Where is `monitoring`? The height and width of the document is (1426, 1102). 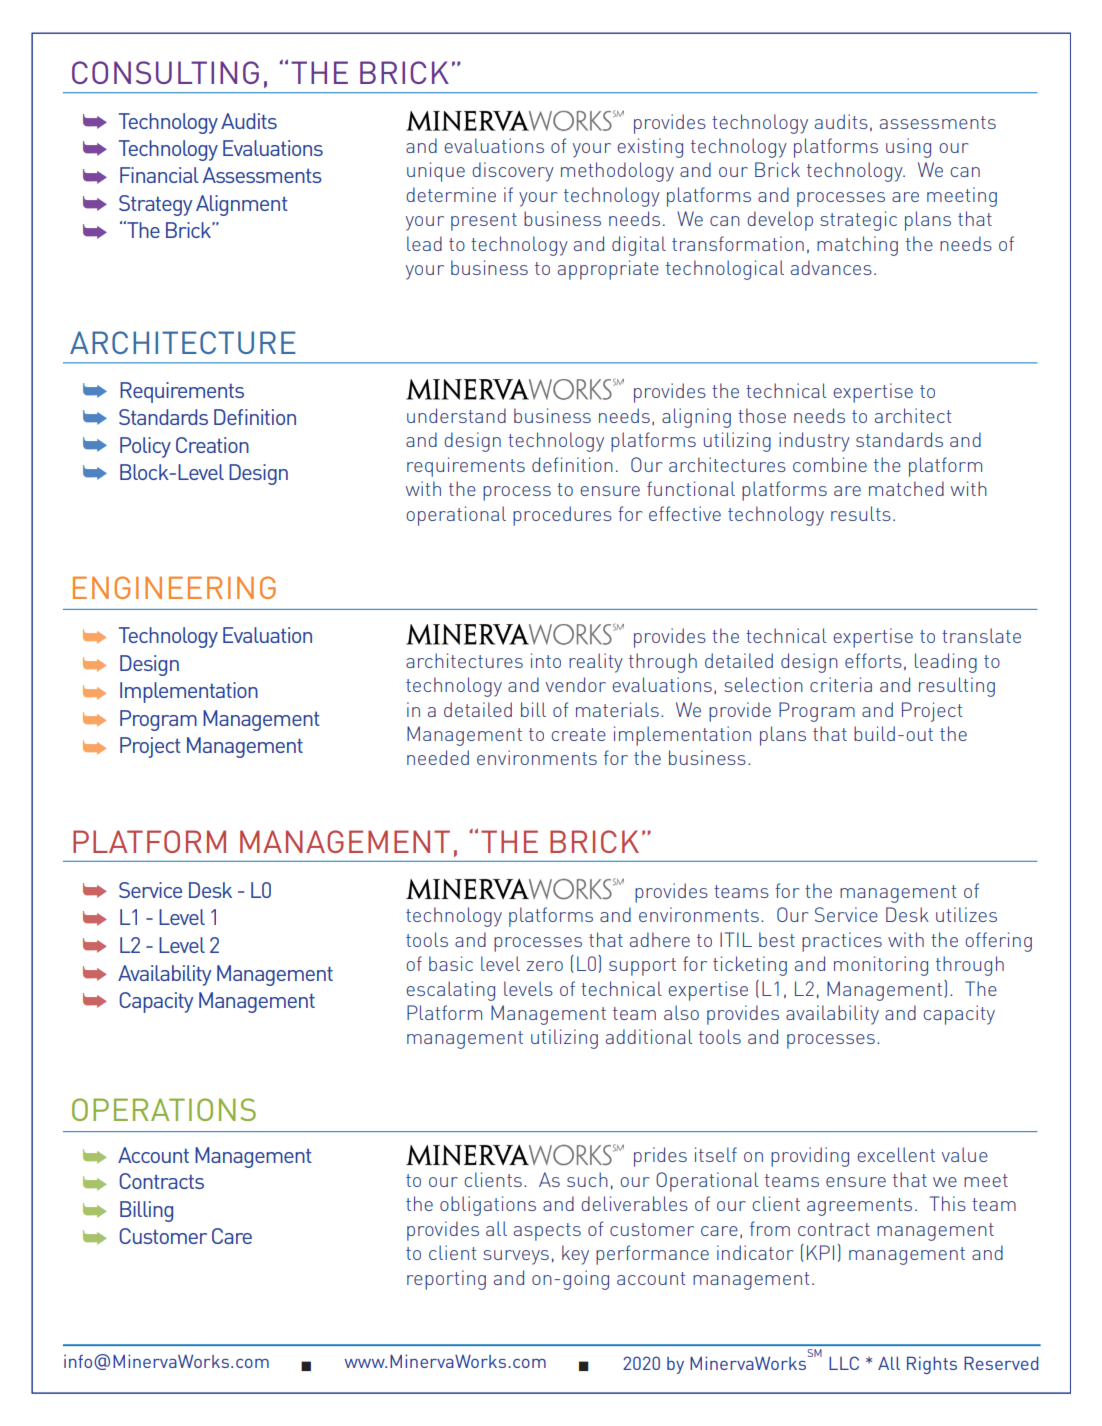 monitoring is located at coordinates (881, 966).
